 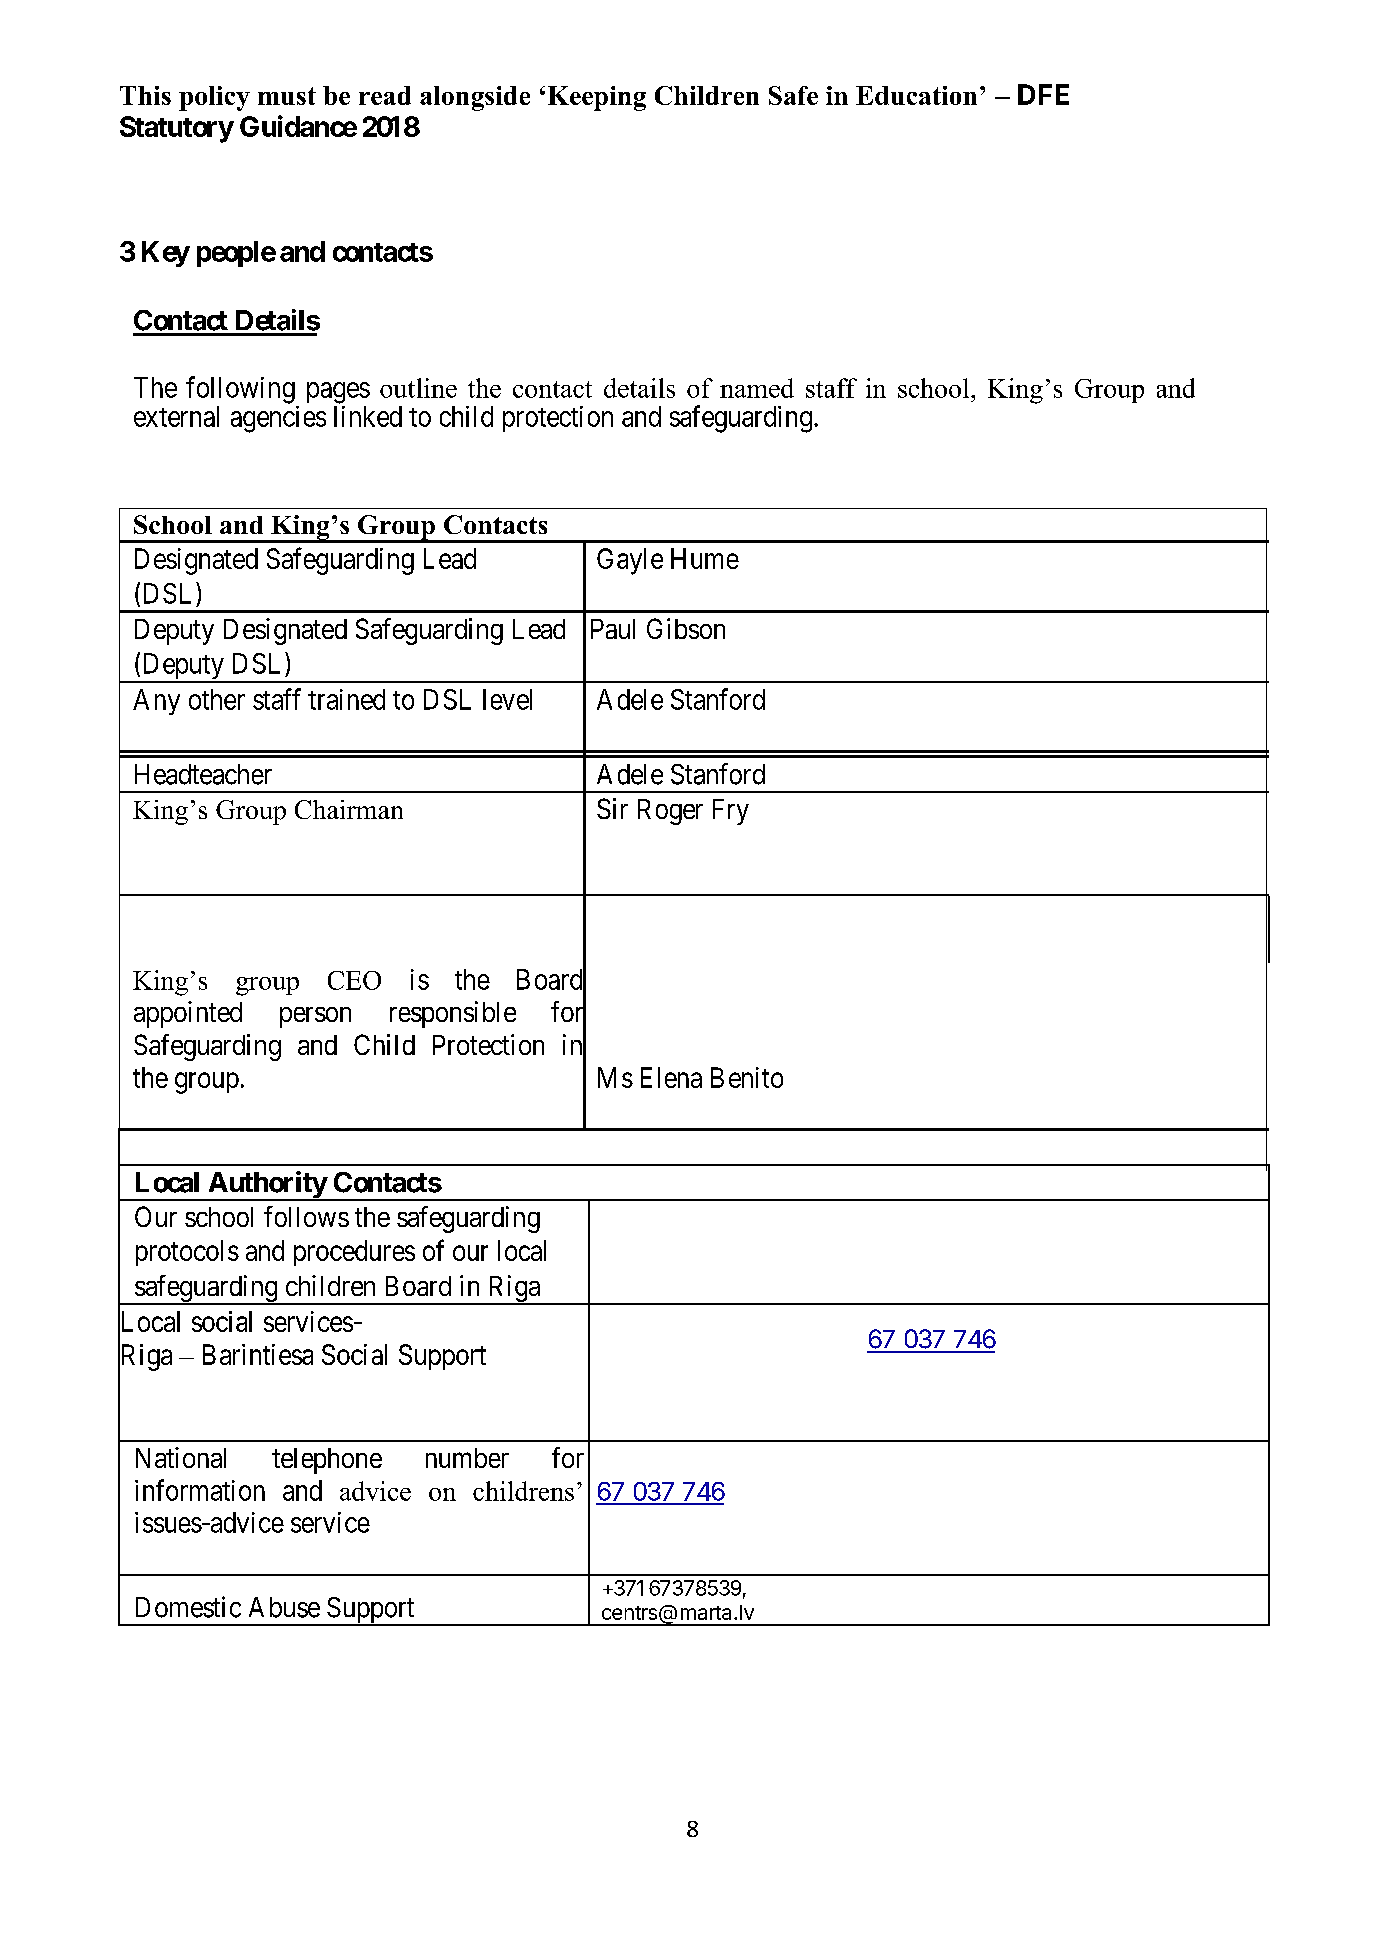 What do you see at coordinates (747, 1077) in the screenshot?
I see `Benito` at bounding box center [747, 1077].
